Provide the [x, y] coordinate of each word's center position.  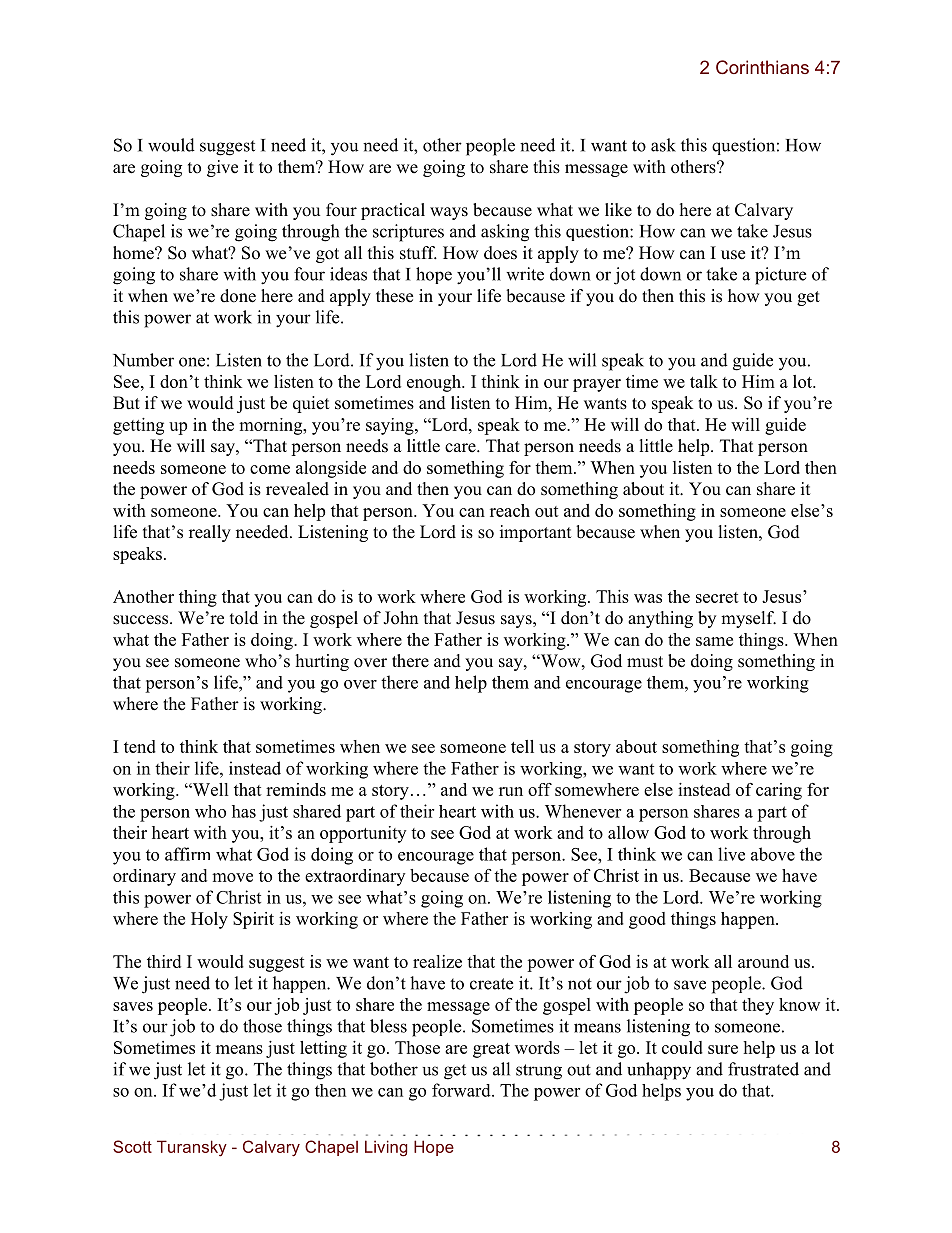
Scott [132, 1146]
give [222, 168]
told [244, 618]
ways [449, 213]
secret [717, 597]
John [400, 618]
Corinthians [762, 67]
